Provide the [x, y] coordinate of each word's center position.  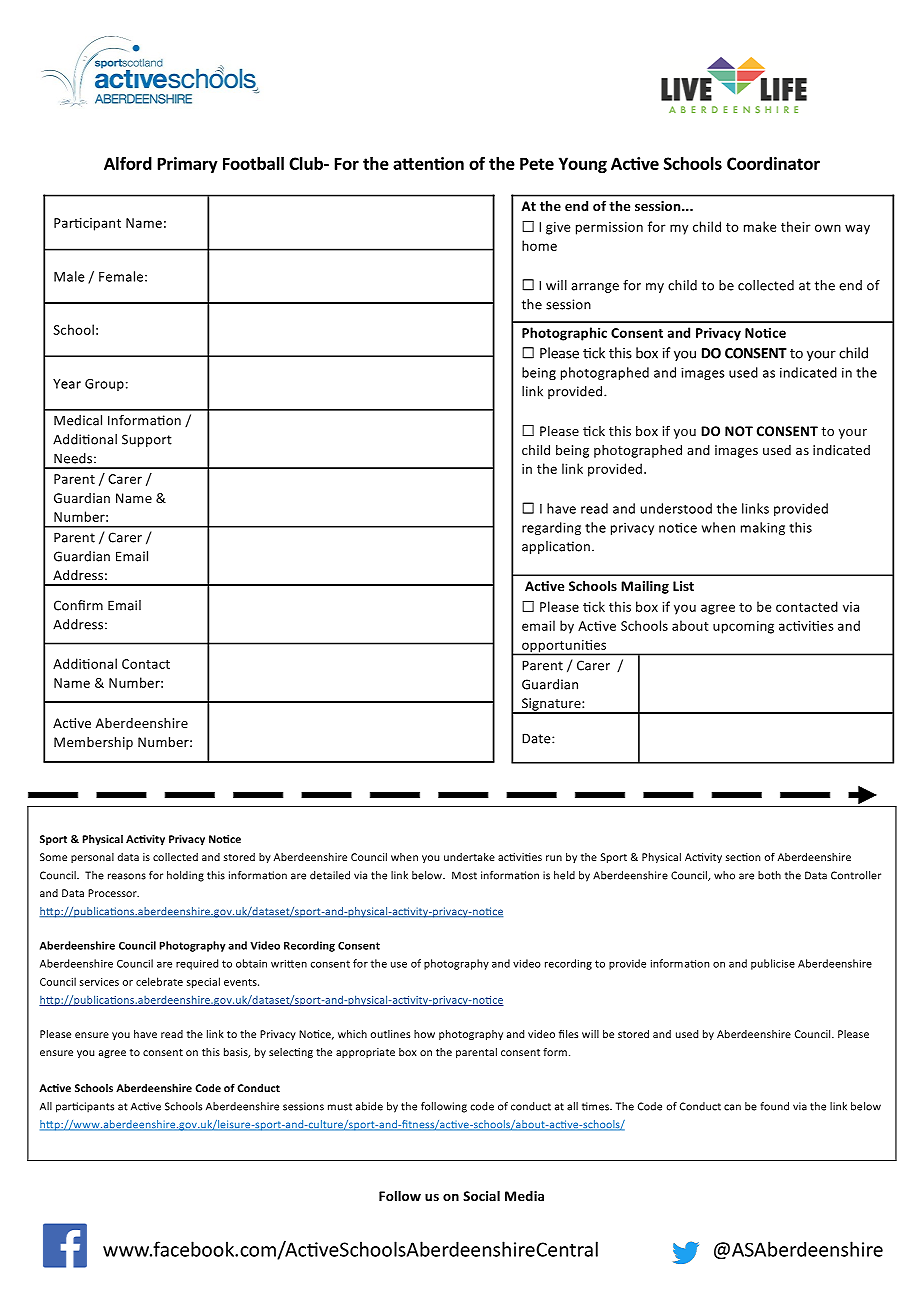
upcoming [743, 627]
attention [428, 163]
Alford [128, 163]
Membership [93, 743]
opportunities [564, 647]
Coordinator [773, 163]
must [340, 1107]
